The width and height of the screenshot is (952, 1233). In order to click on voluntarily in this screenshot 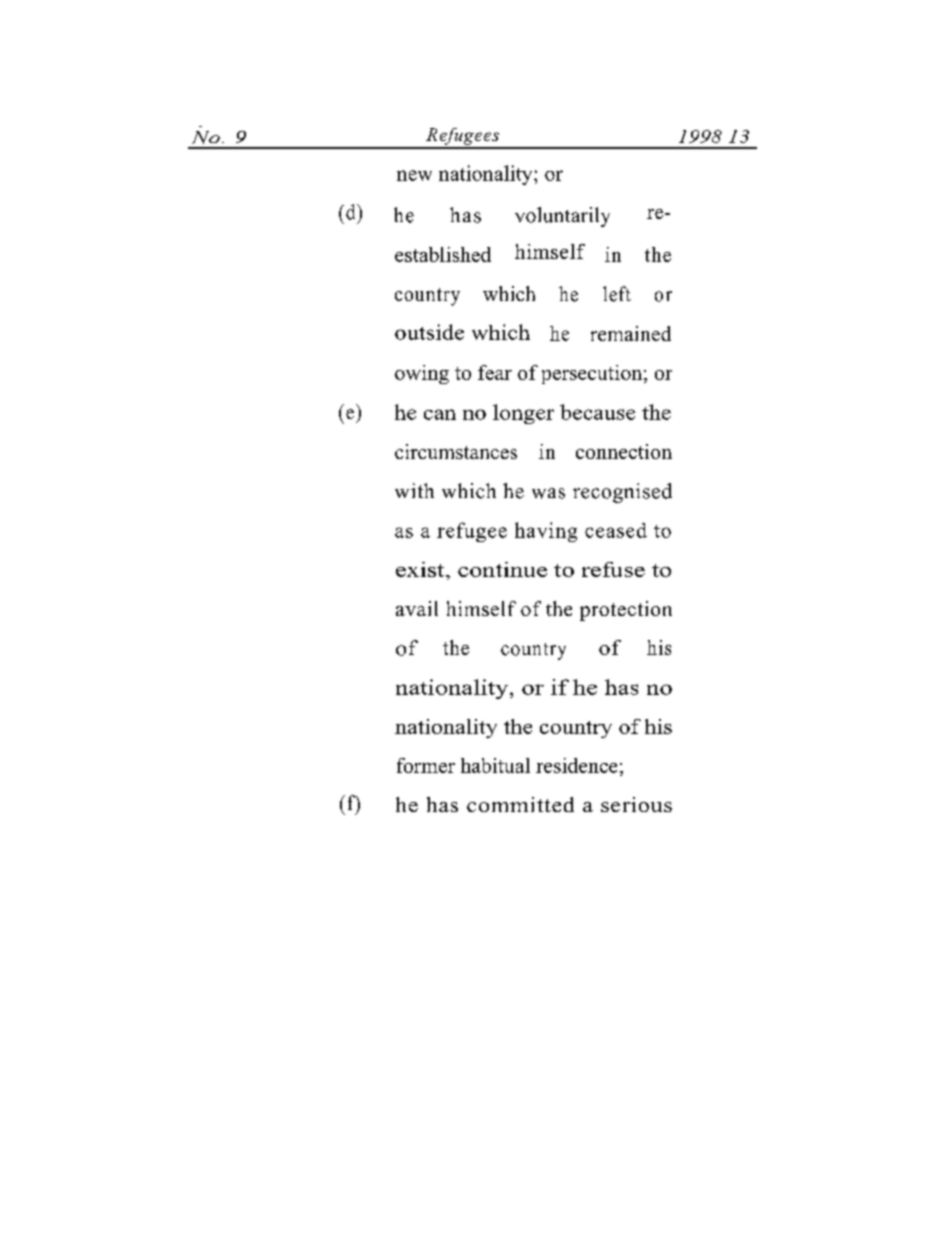, I will do `click(562, 217)`.
